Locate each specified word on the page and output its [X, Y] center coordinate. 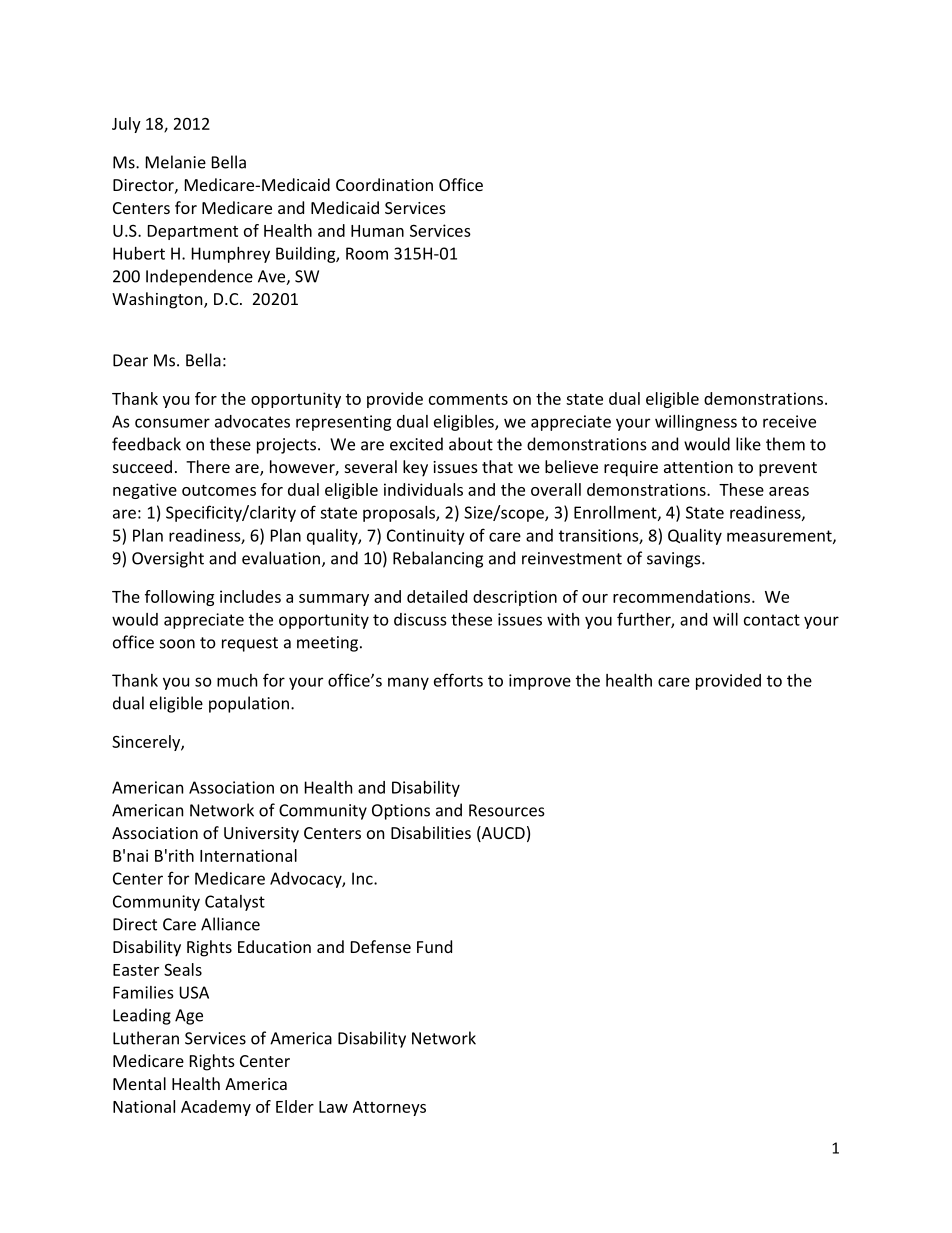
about [471, 444]
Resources [507, 810]
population [249, 704]
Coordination [384, 184]
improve [540, 682]
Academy [216, 1108]
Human [377, 231]
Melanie [176, 162]
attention [698, 467]
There [208, 466]
